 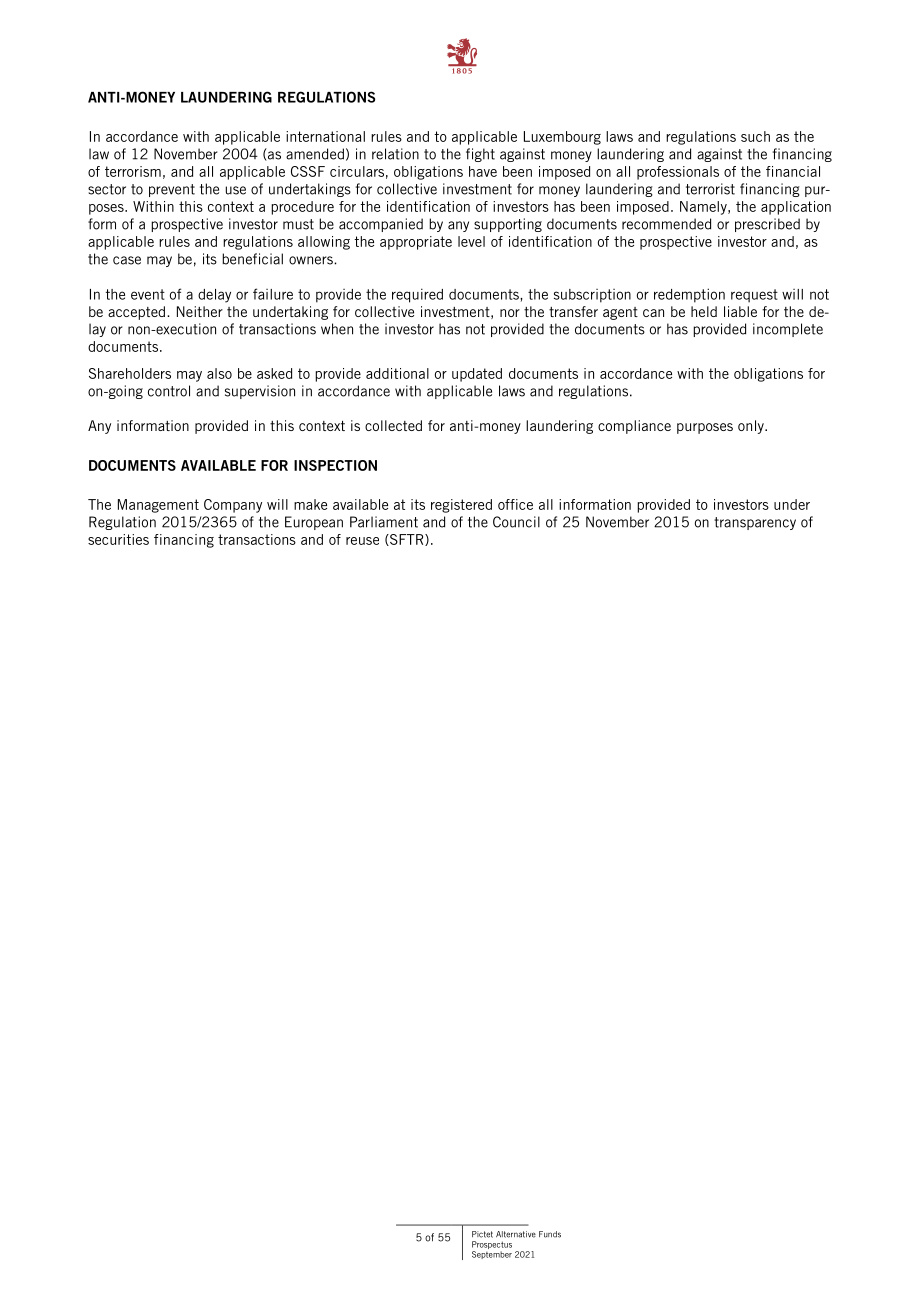 What do you see at coordinates (710, 189) in the document?
I see `terrorist` at bounding box center [710, 189].
